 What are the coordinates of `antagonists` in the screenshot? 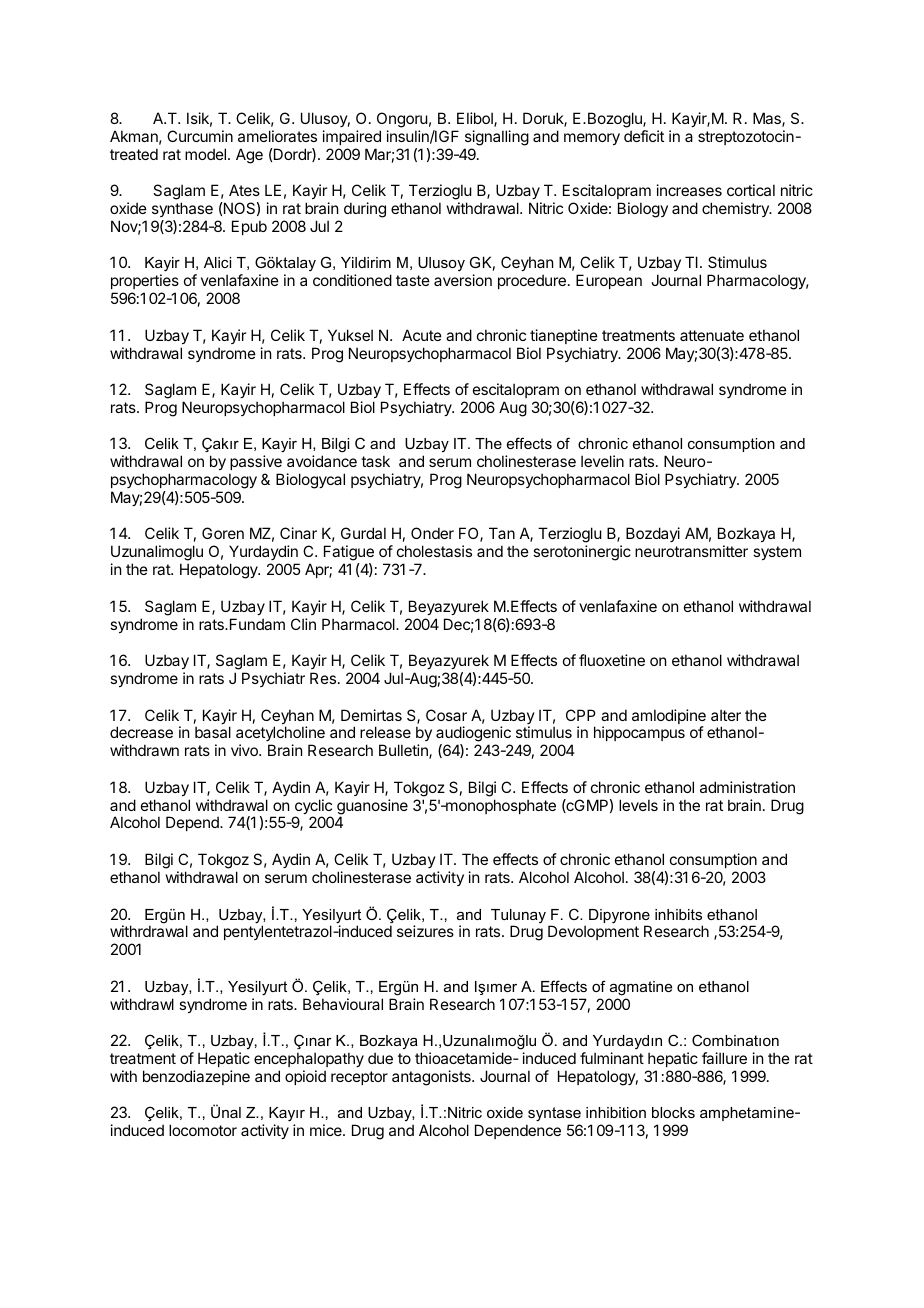 It's located at (432, 1078).
